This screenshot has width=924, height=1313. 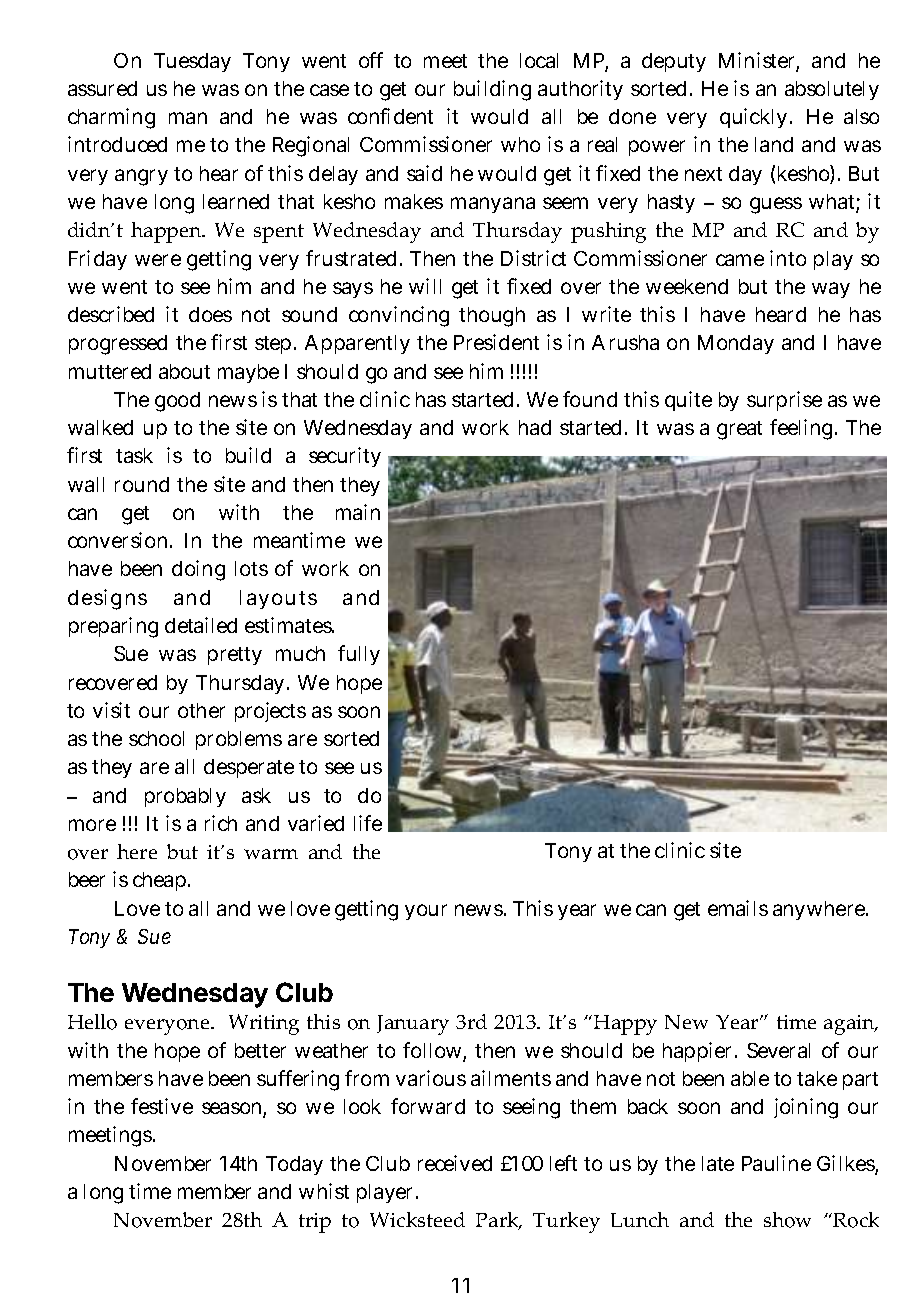 What do you see at coordinates (738, 908) in the screenshot?
I see `emails` at bounding box center [738, 908].
